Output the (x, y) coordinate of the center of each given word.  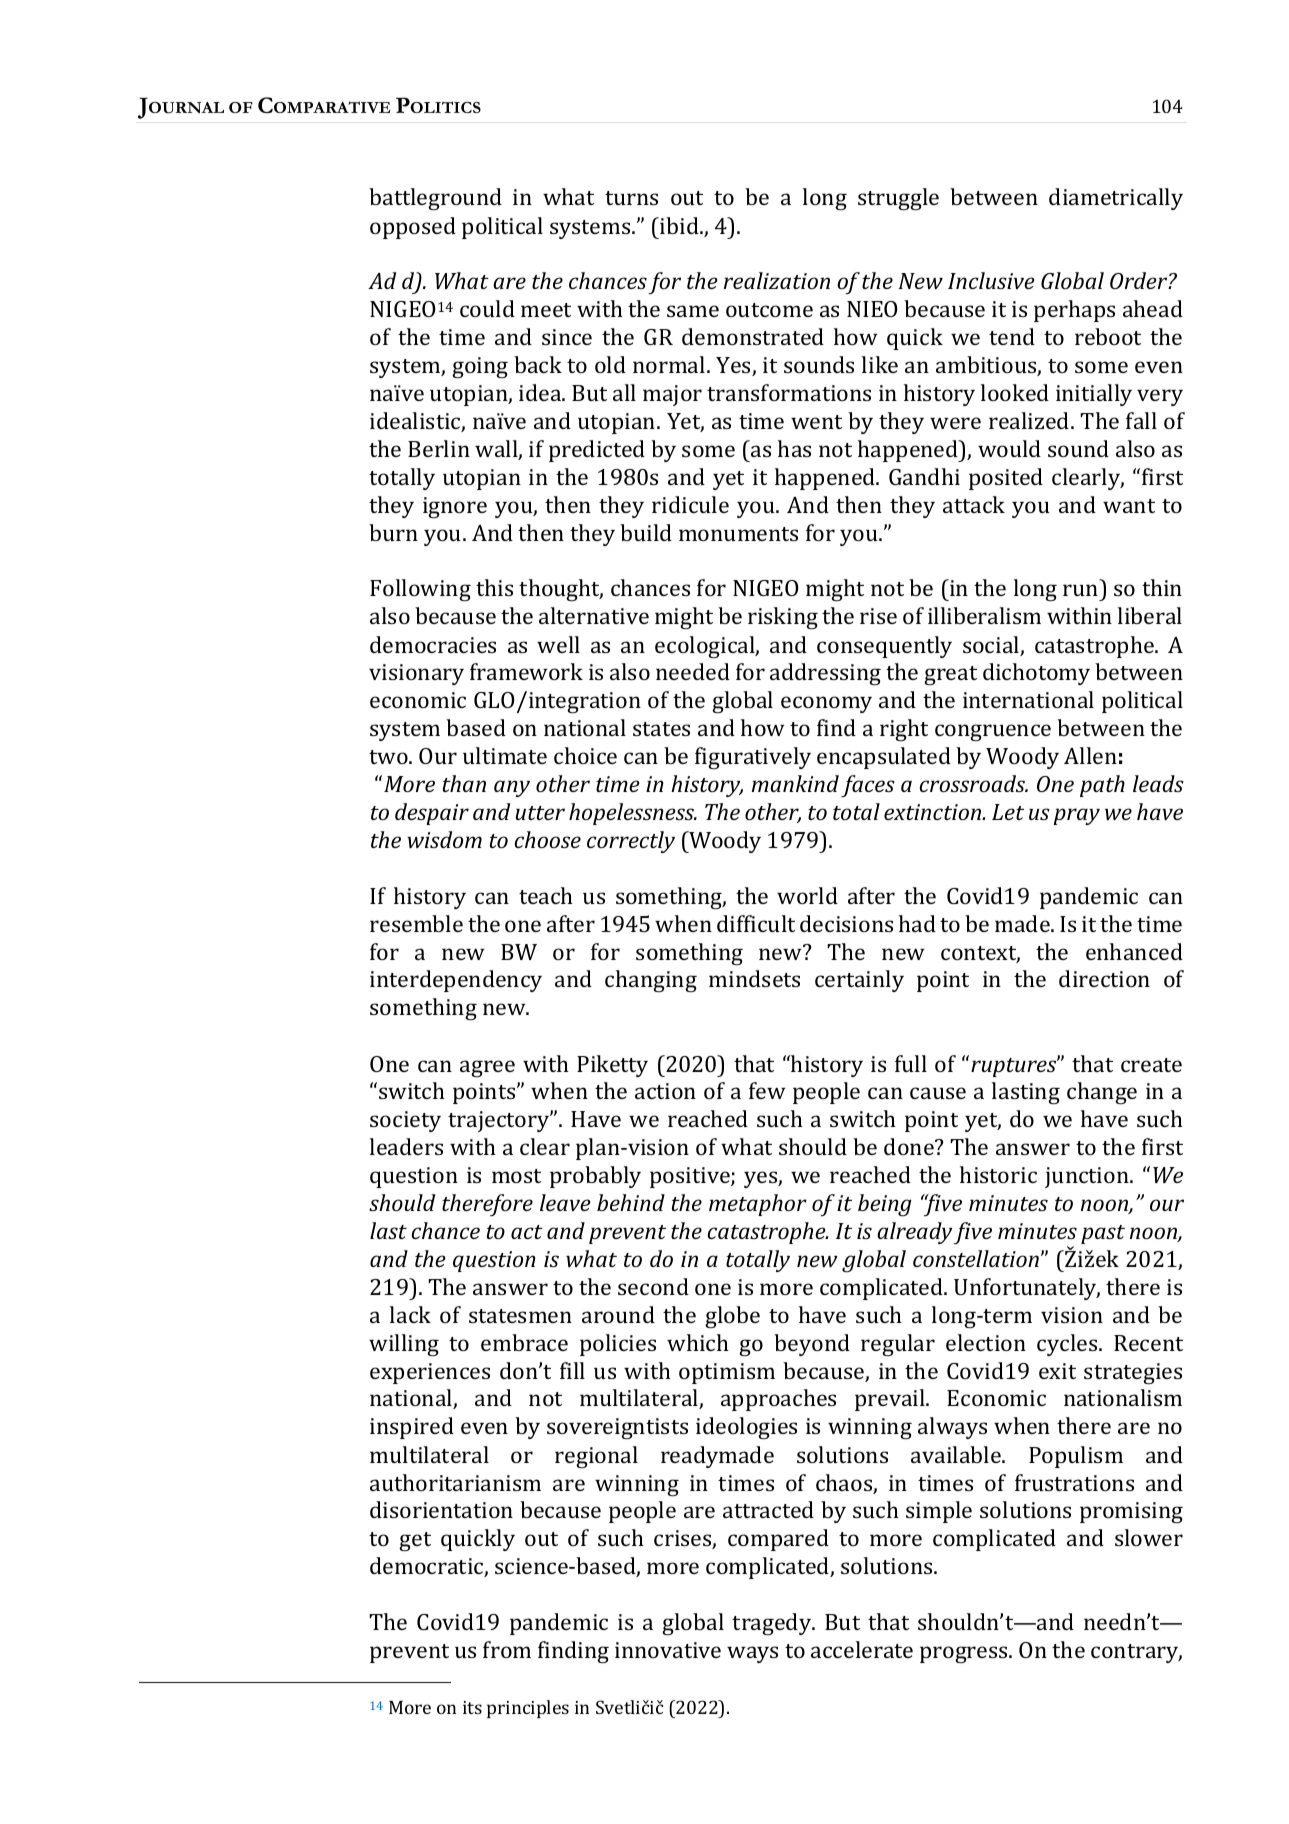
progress (965, 1654)
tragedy (773, 1624)
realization (777, 280)
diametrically (1116, 199)
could (487, 308)
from (507, 1649)
